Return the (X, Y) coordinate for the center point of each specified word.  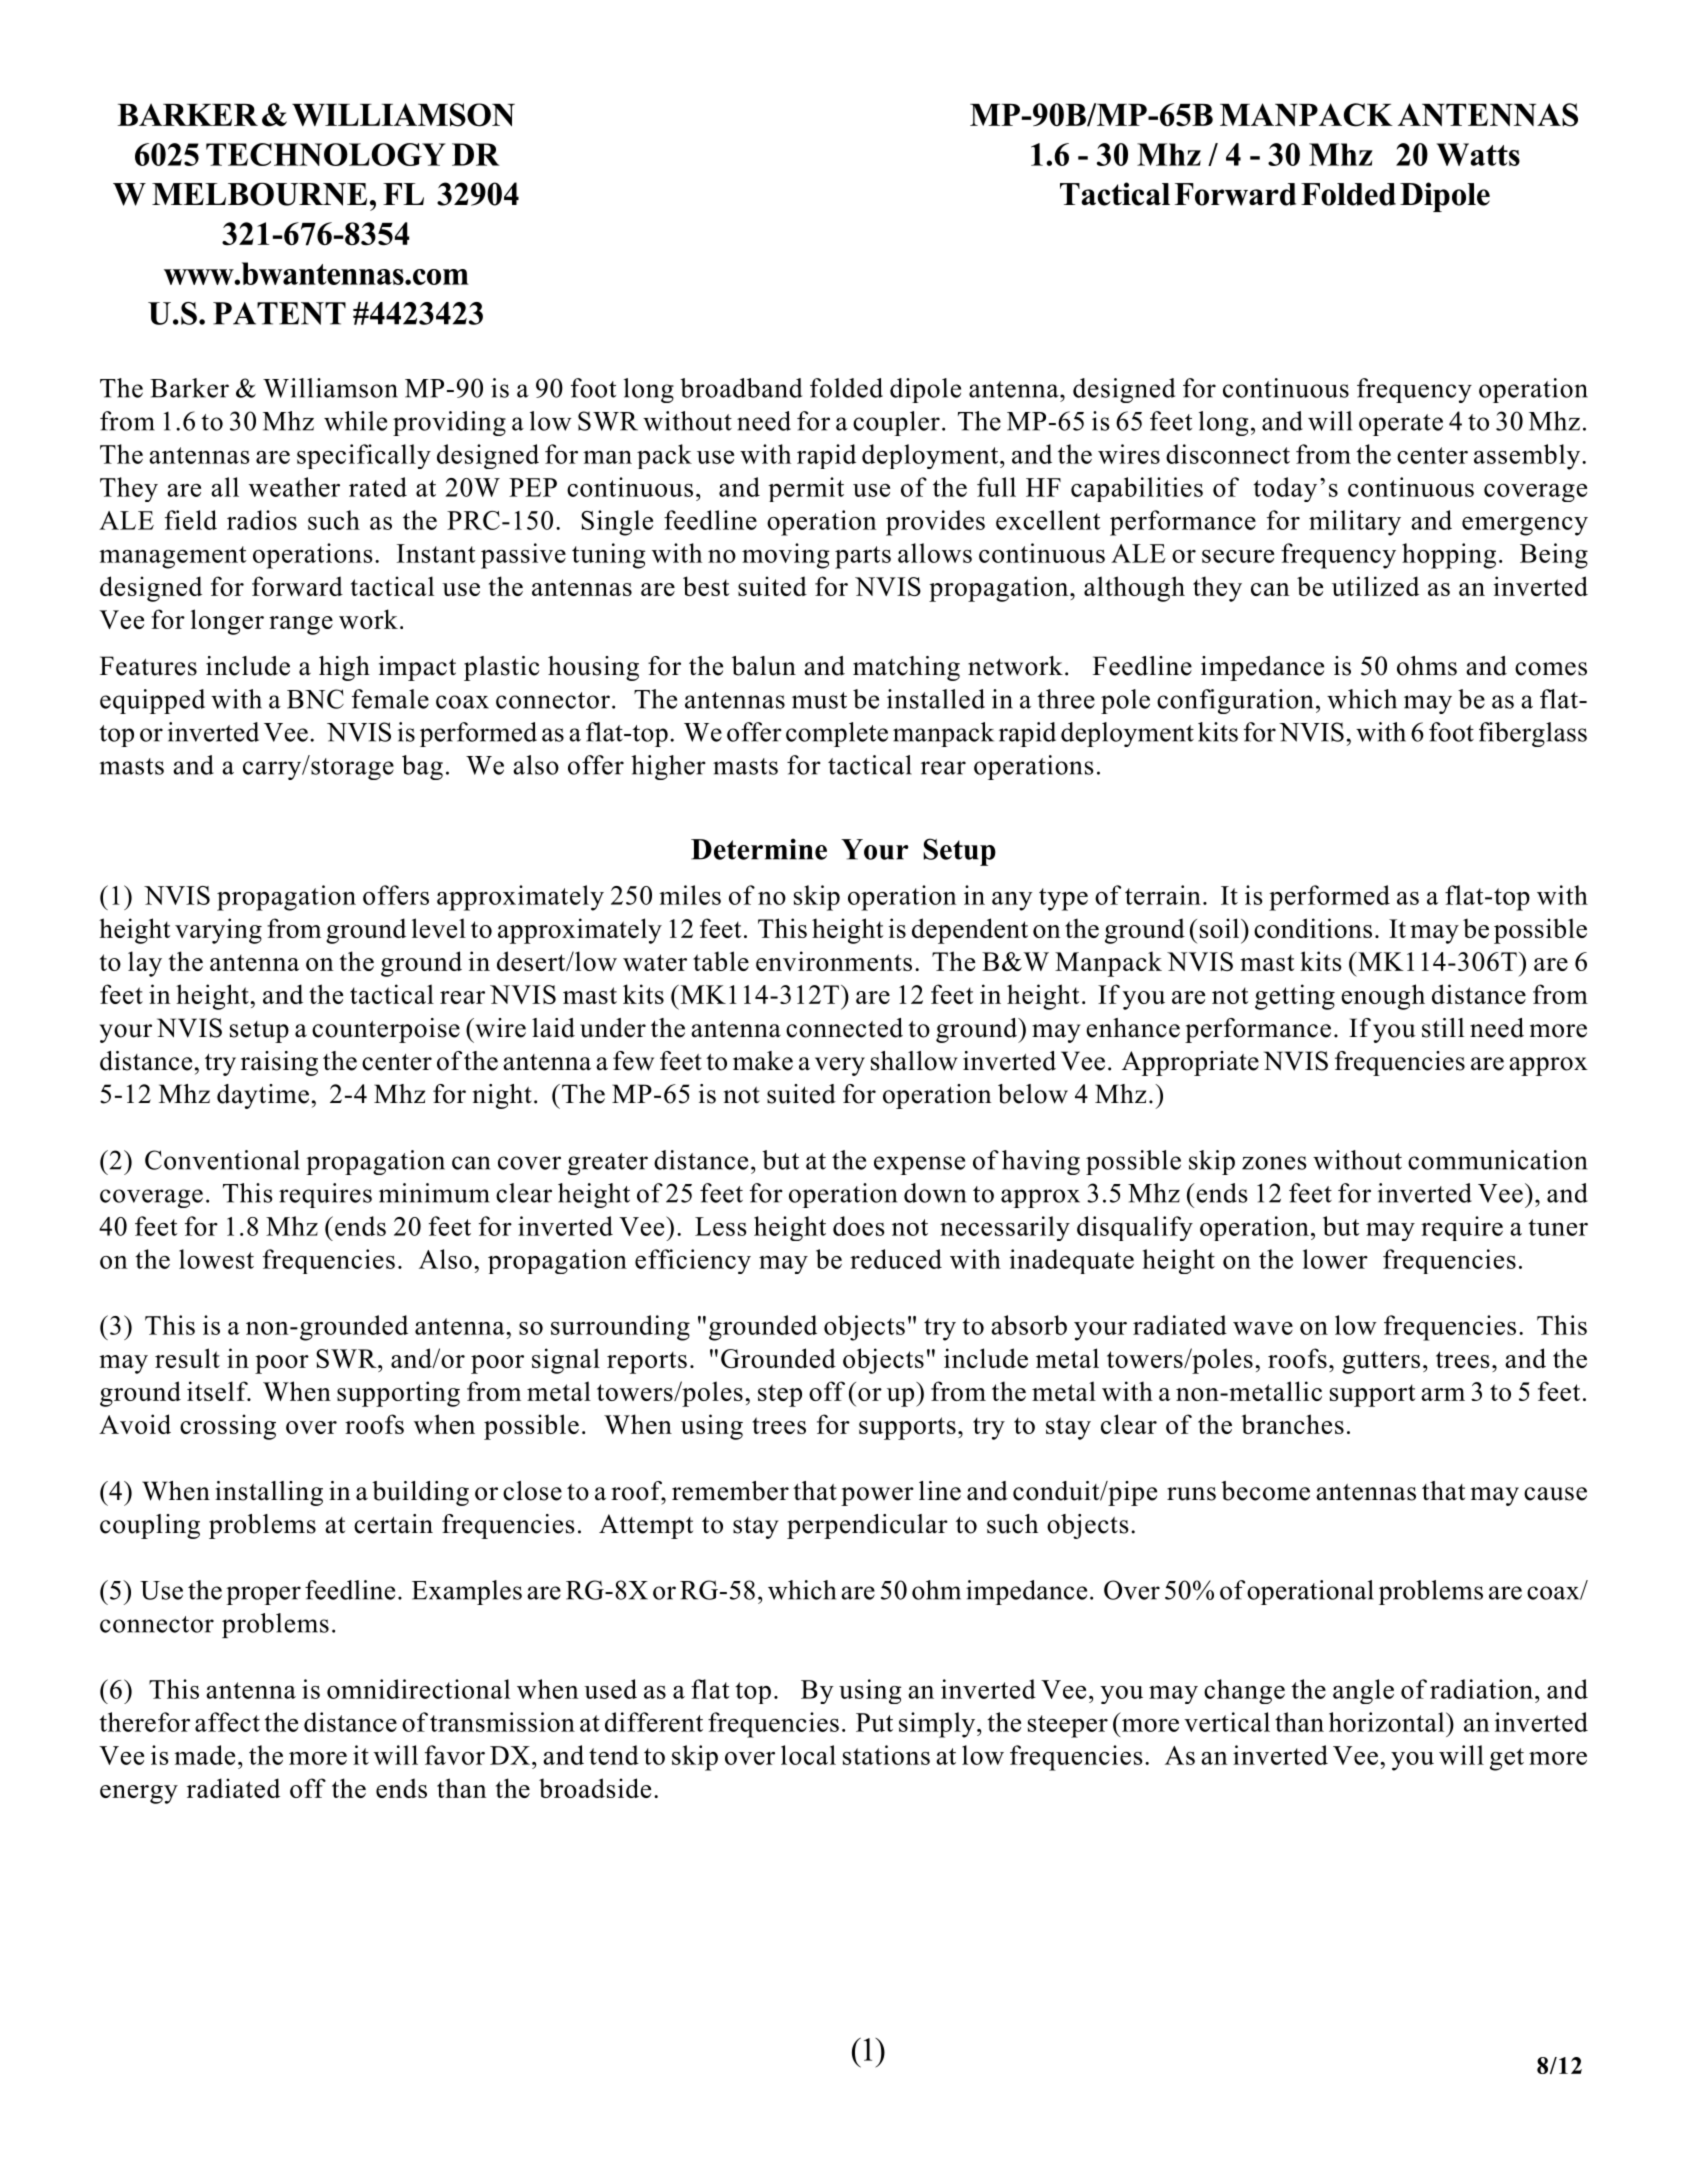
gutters (1381, 1362)
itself (218, 1391)
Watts (1478, 154)
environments (834, 961)
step (780, 1395)
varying (218, 931)
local (808, 1755)
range (301, 625)
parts (863, 557)
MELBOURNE (259, 194)
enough (1383, 997)
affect (227, 1722)
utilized (1375, 586)
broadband (741, 388)
